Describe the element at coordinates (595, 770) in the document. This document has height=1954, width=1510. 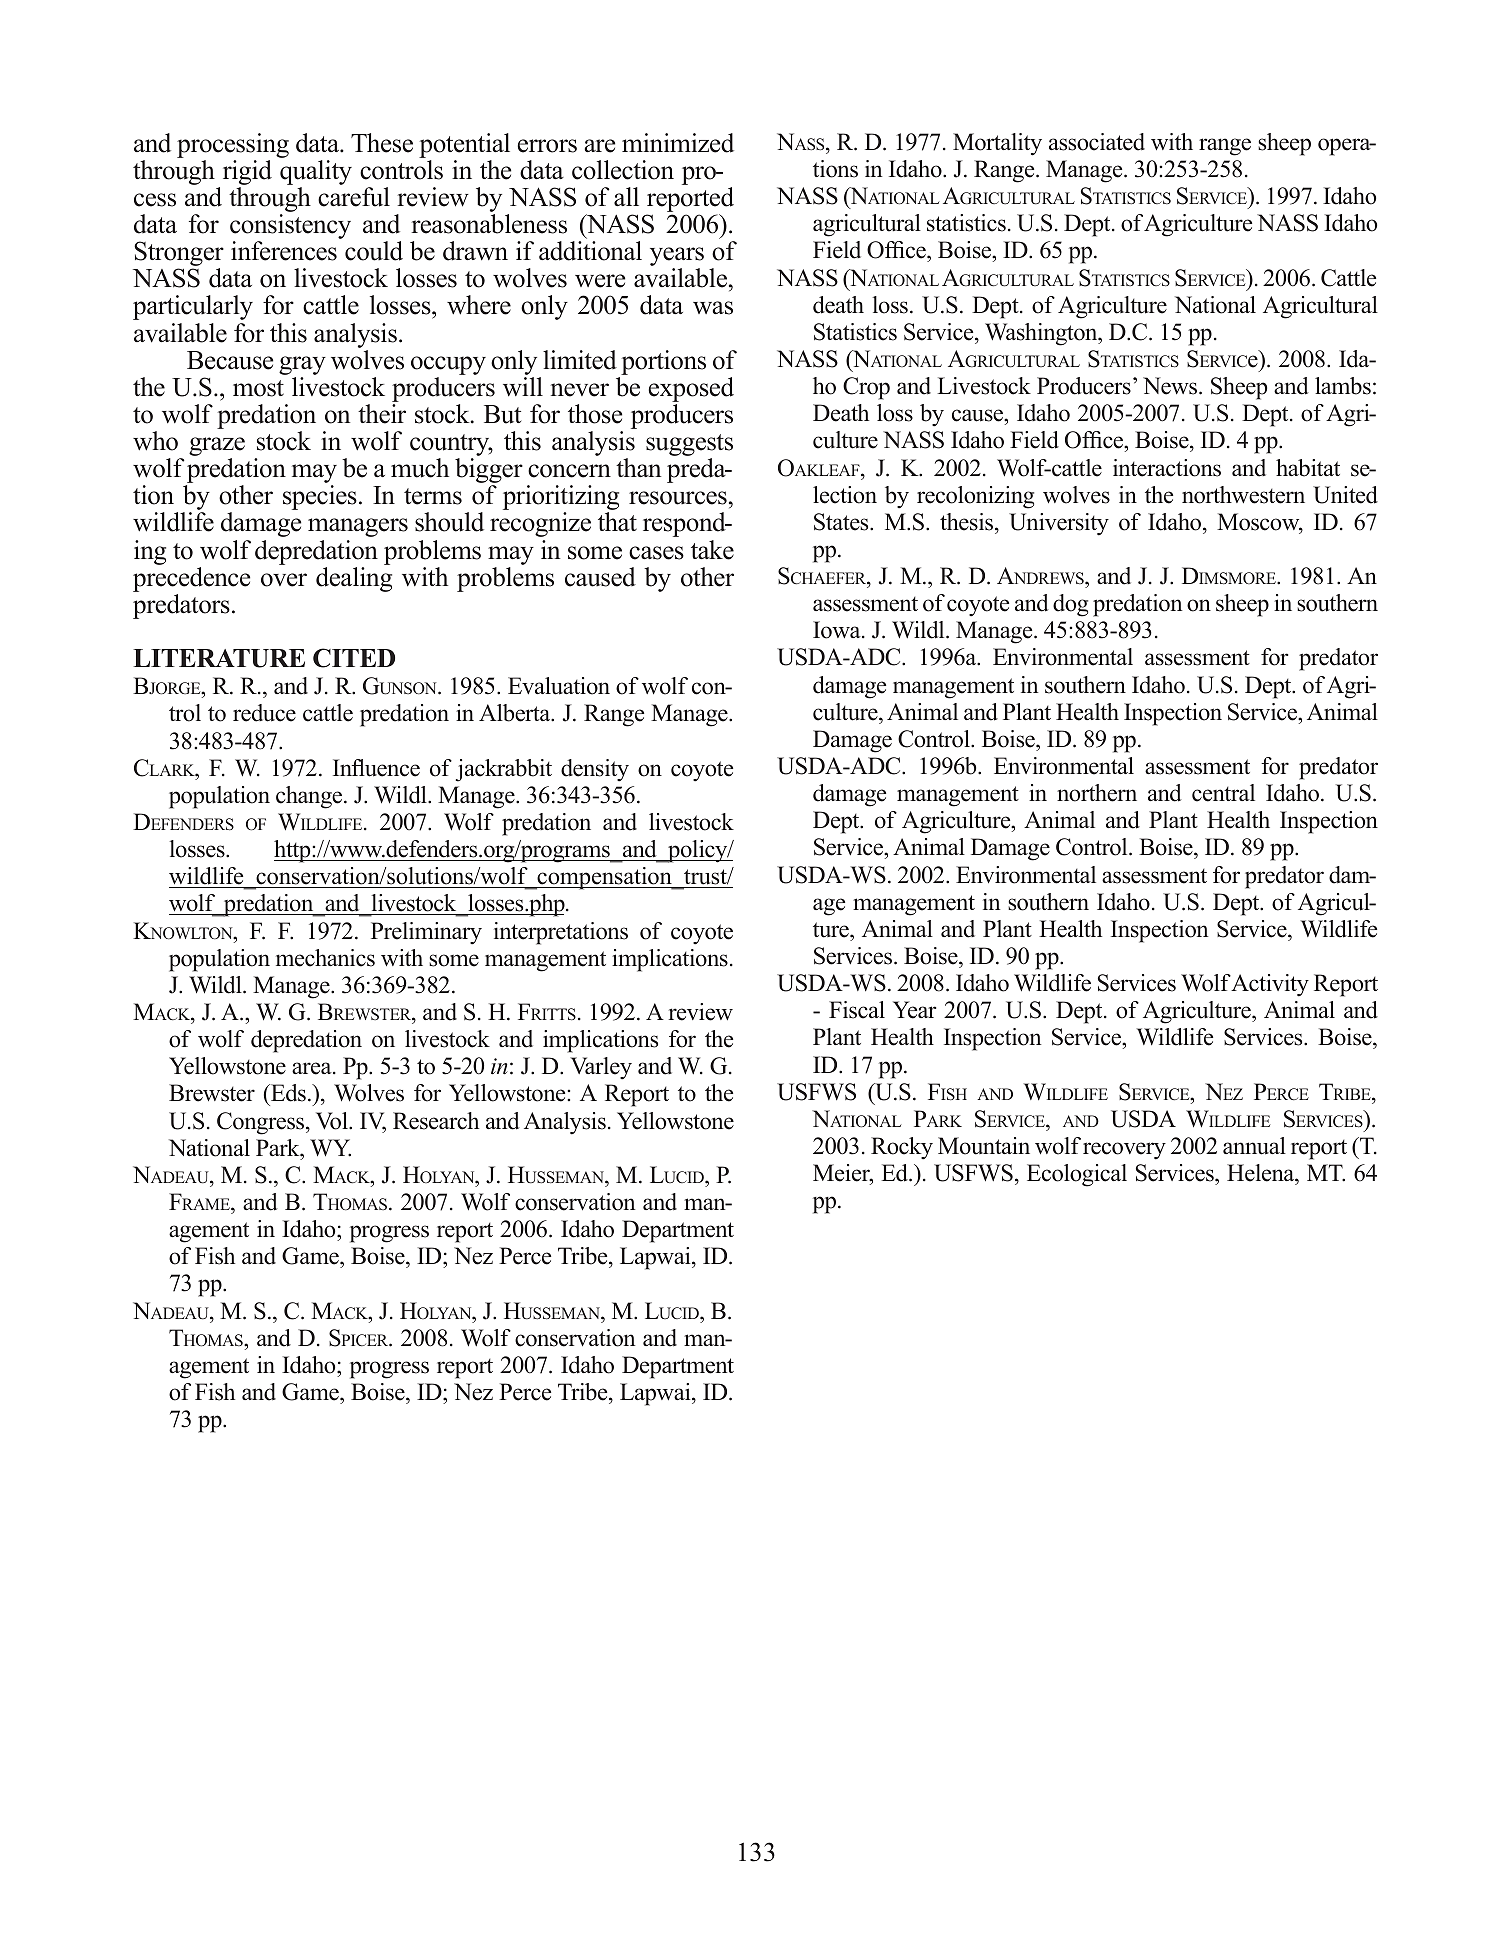
I see `density` at that location.
